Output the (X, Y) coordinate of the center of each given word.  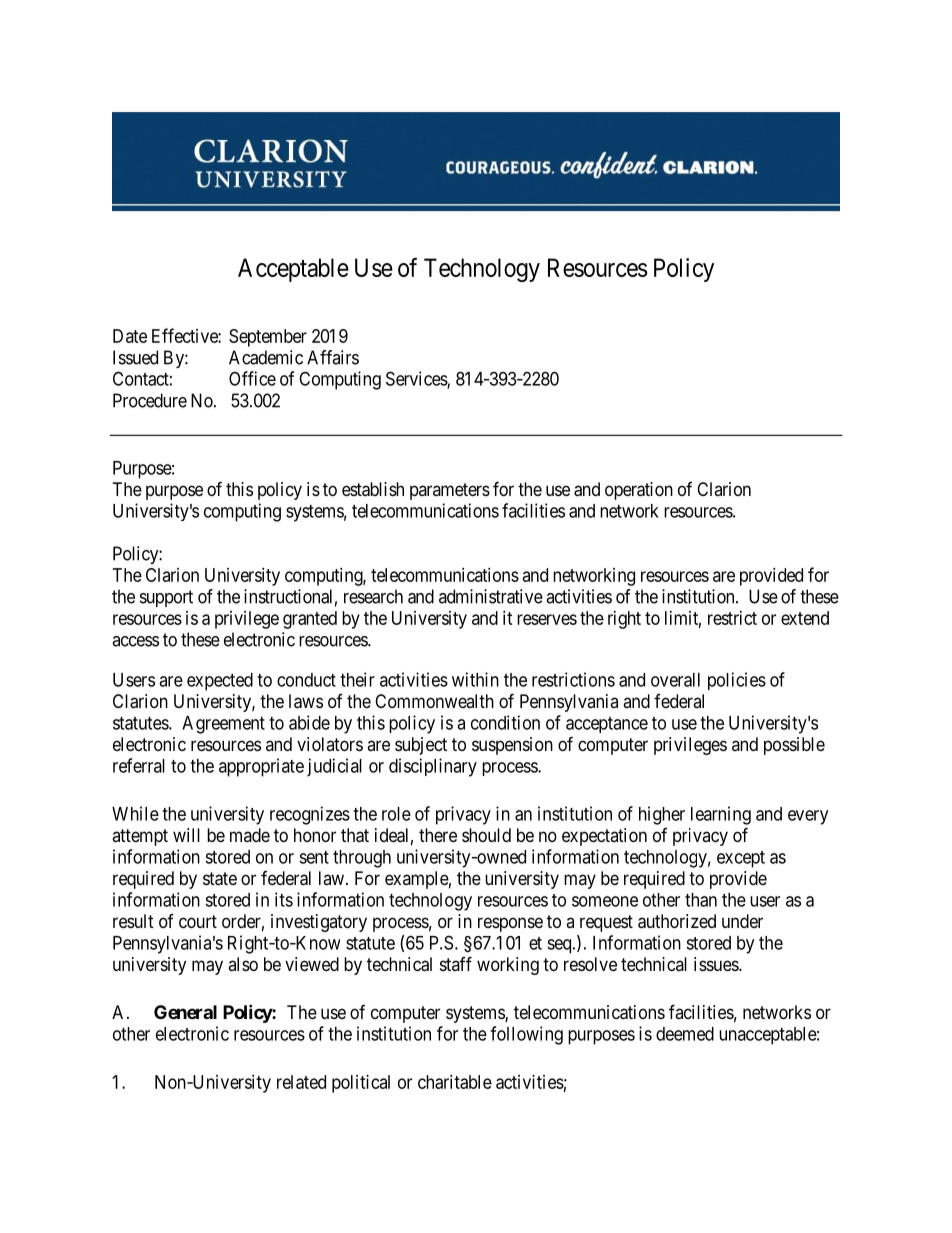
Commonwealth (434, 701)
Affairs (333, 357)
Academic (266, 357)
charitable (455, 1082)
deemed (685, 1034)
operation (639, 491)
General (185, 1012)
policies (737, 681)
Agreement (223, 725)
